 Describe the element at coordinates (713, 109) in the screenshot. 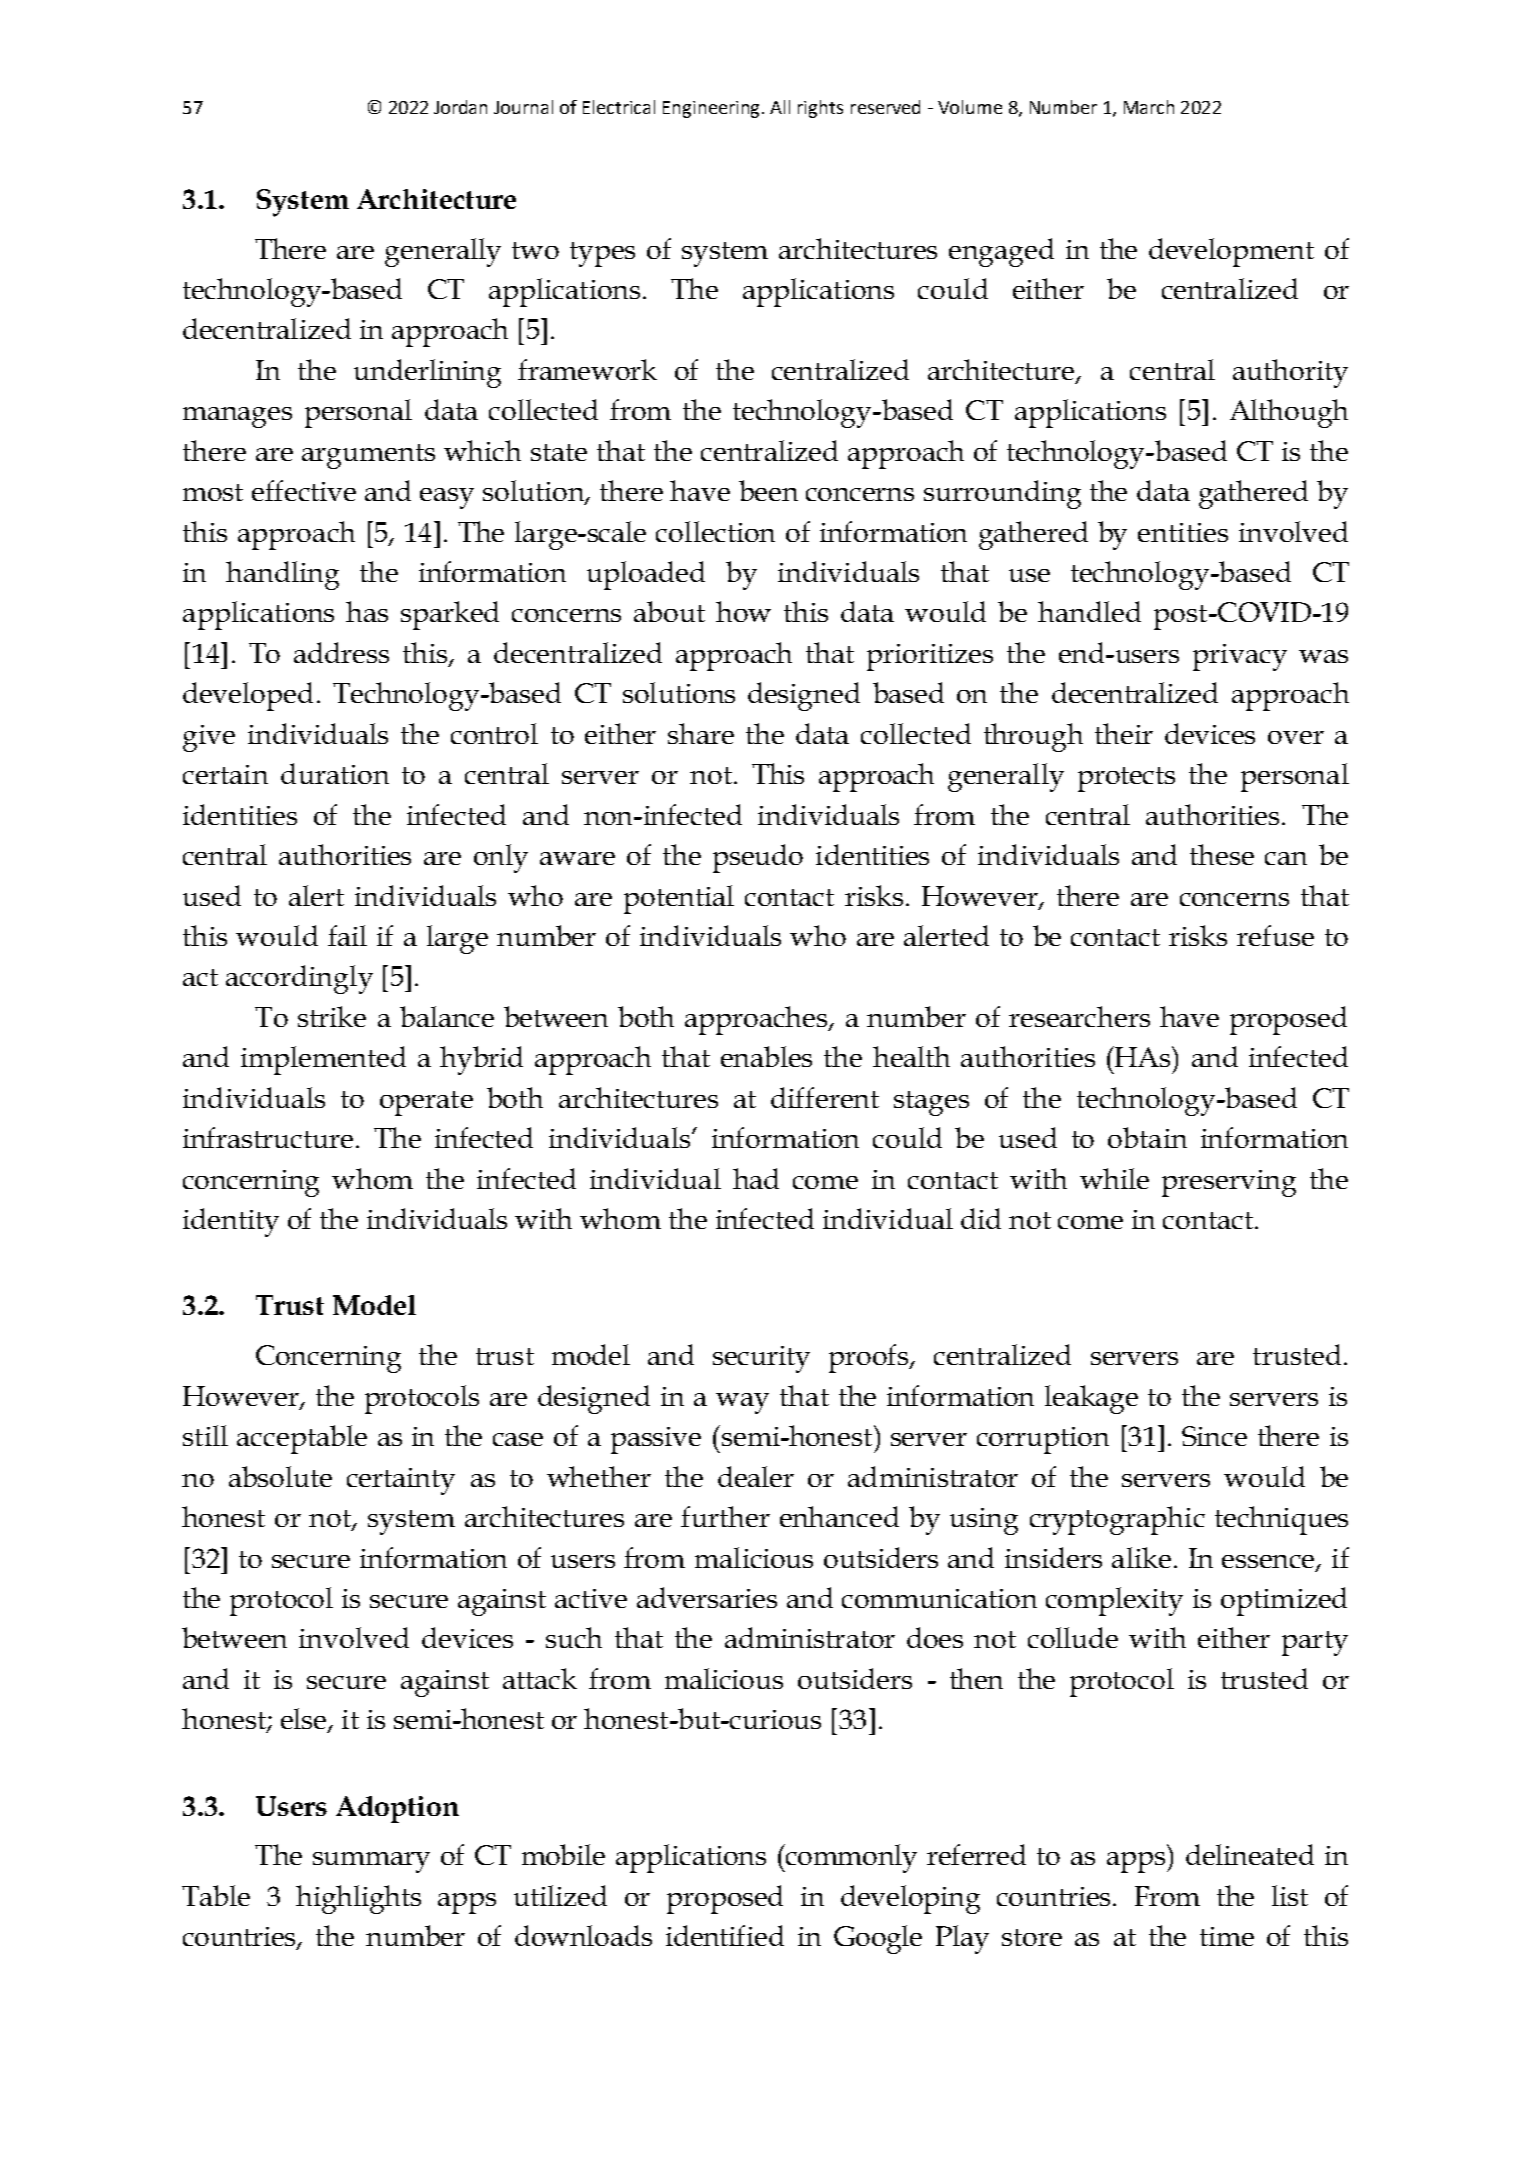

I see `Engineering` at that location.
